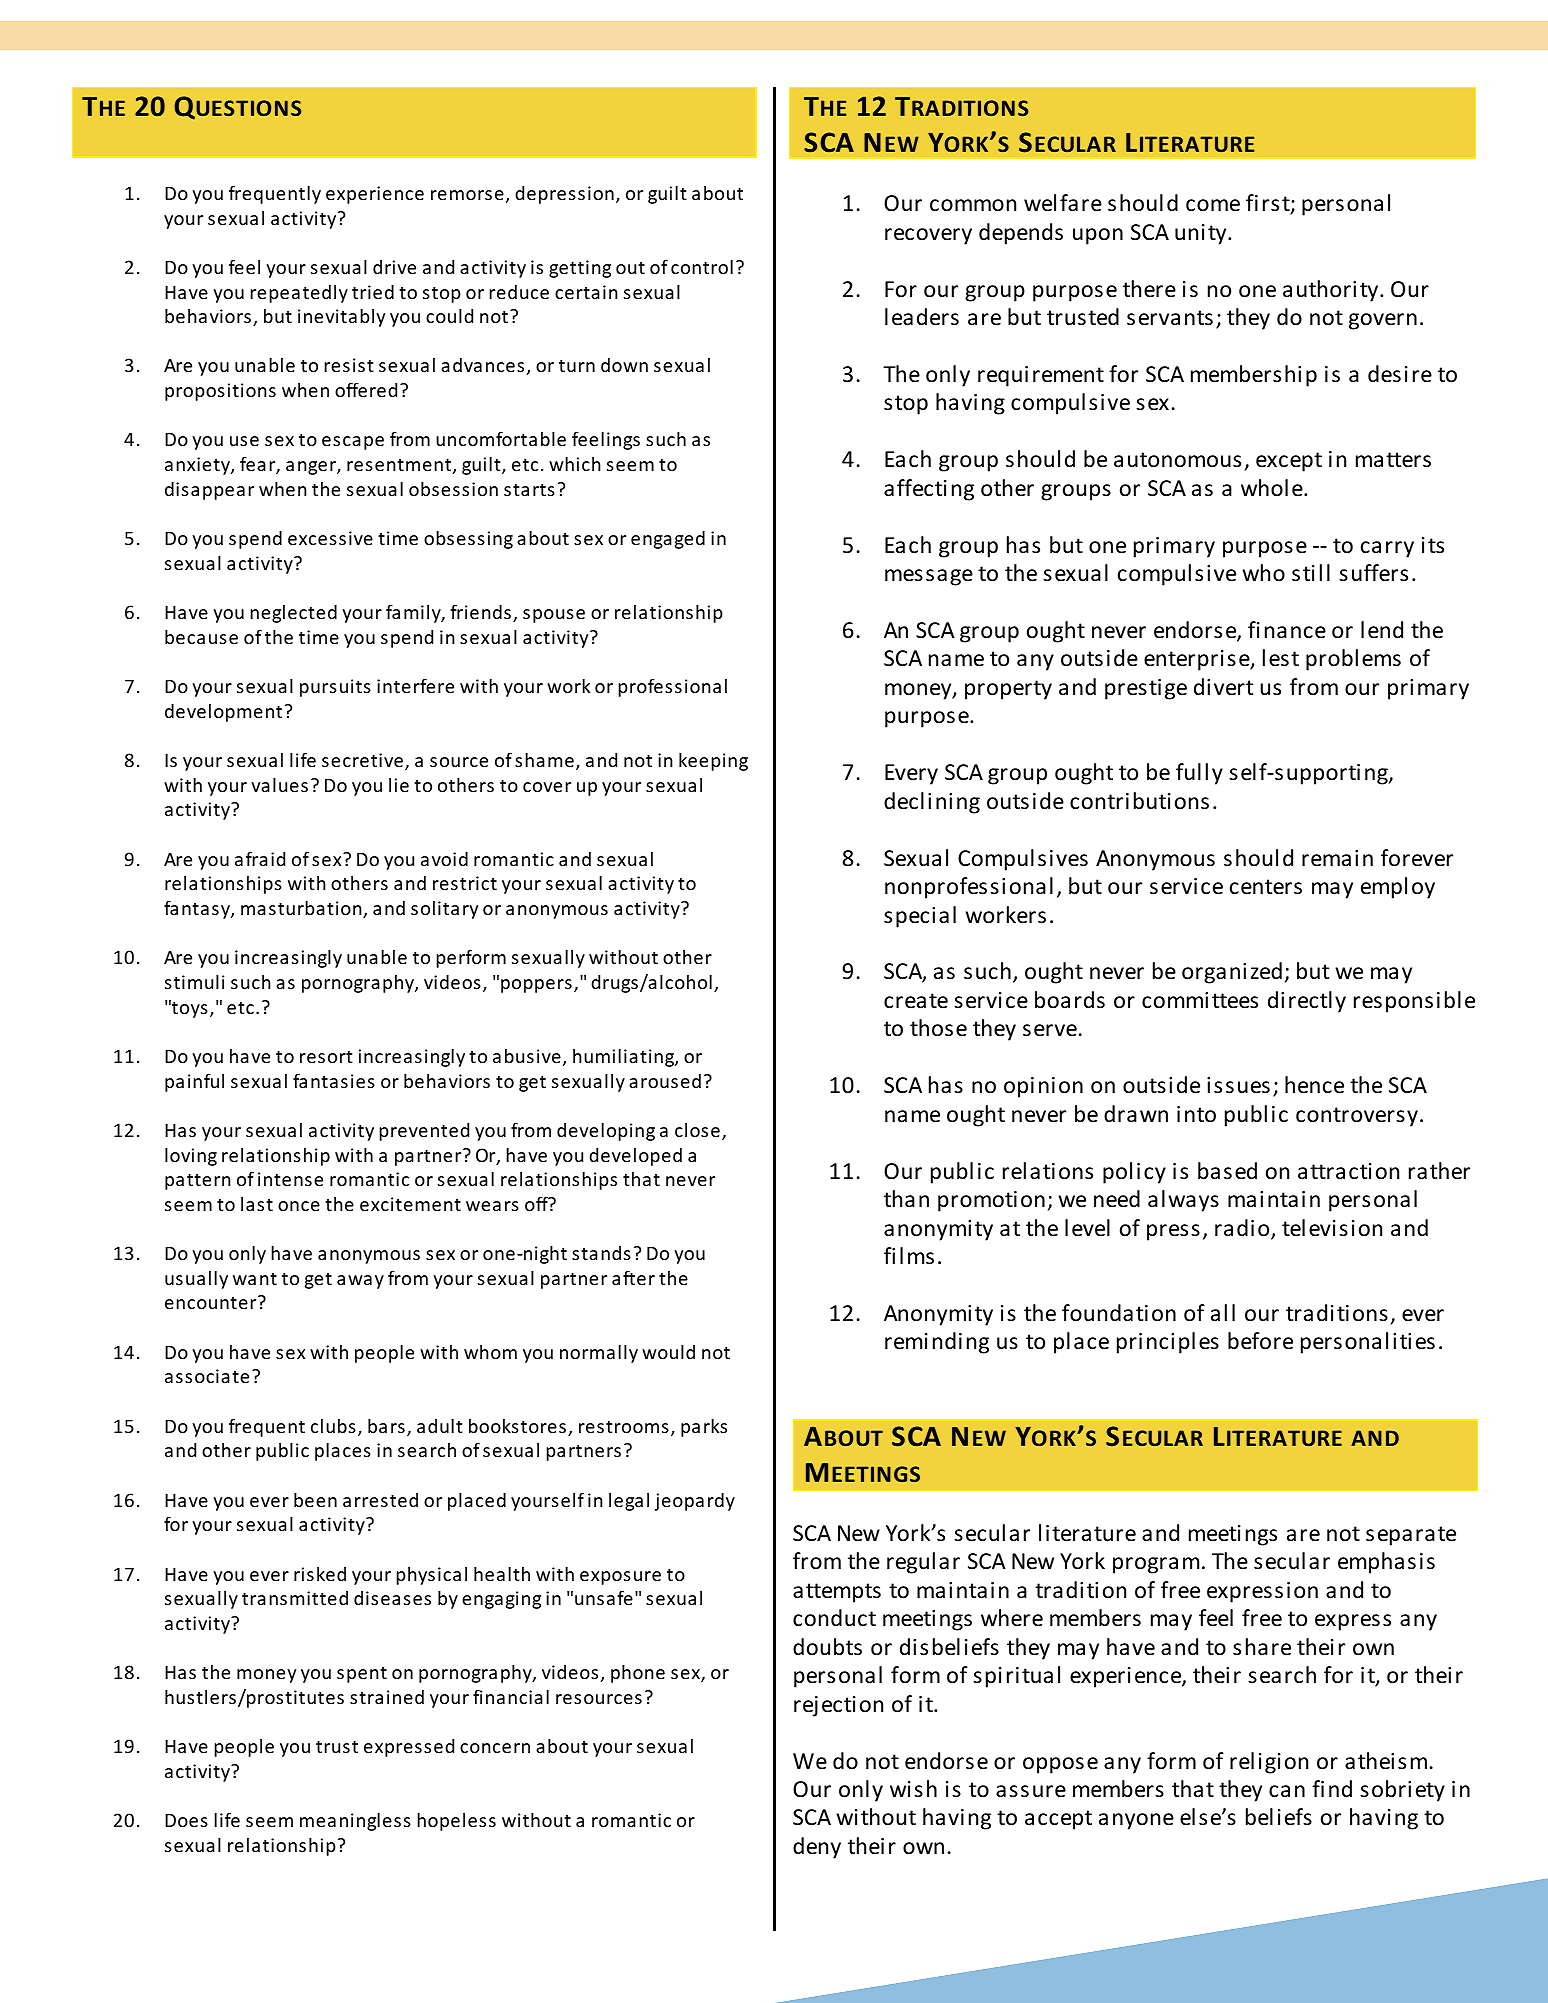  What do you see at coordinates (326, 1057) in the screenshot?
I see `resort` at bounding box center [326, 1057].
